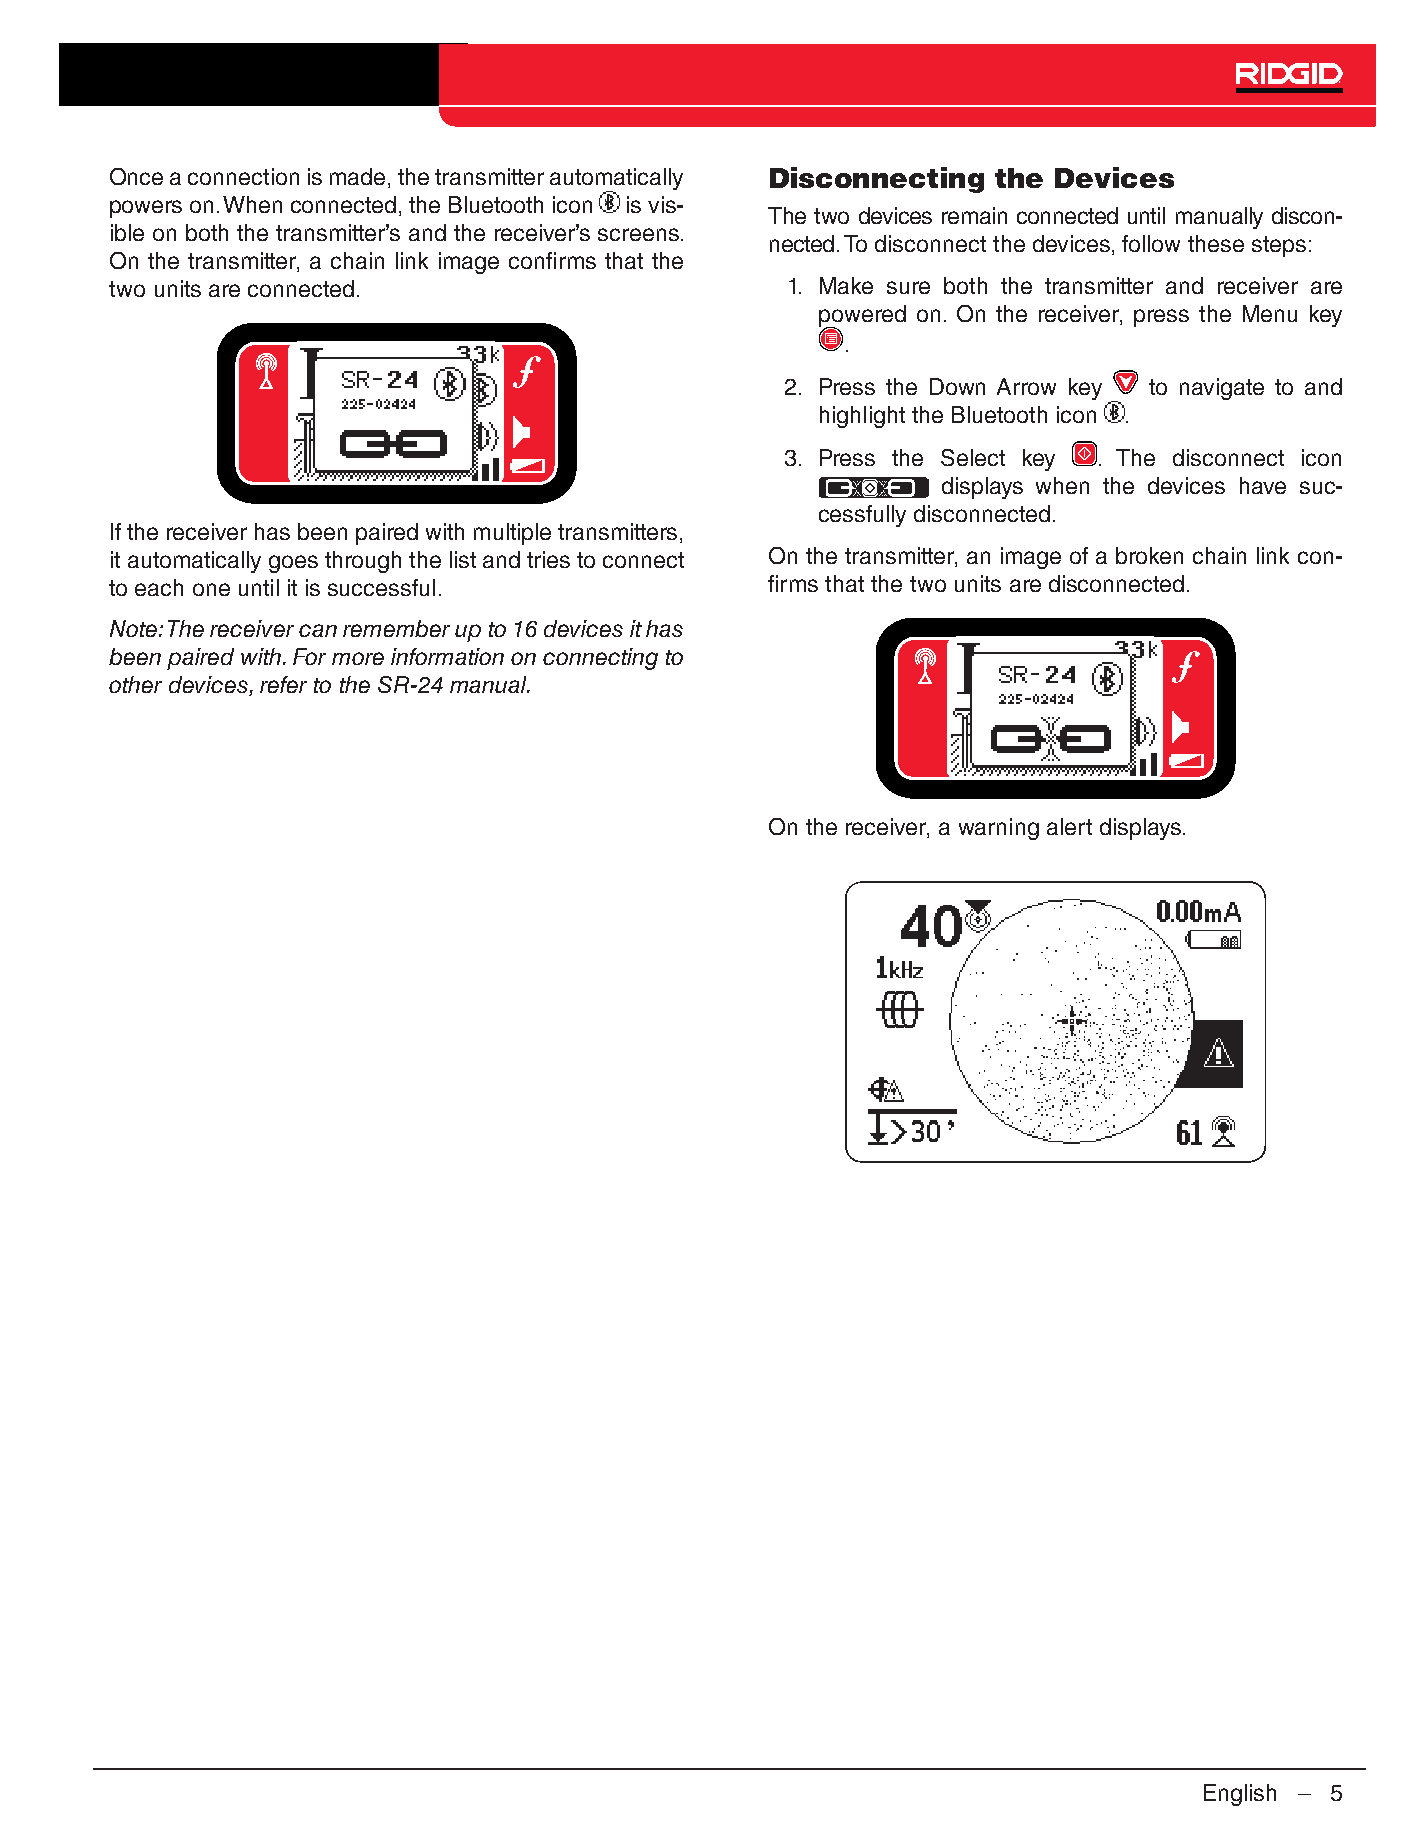  Describe the element at coordinates (1151, 243) in the screenshot. I see `follow` at that location.
